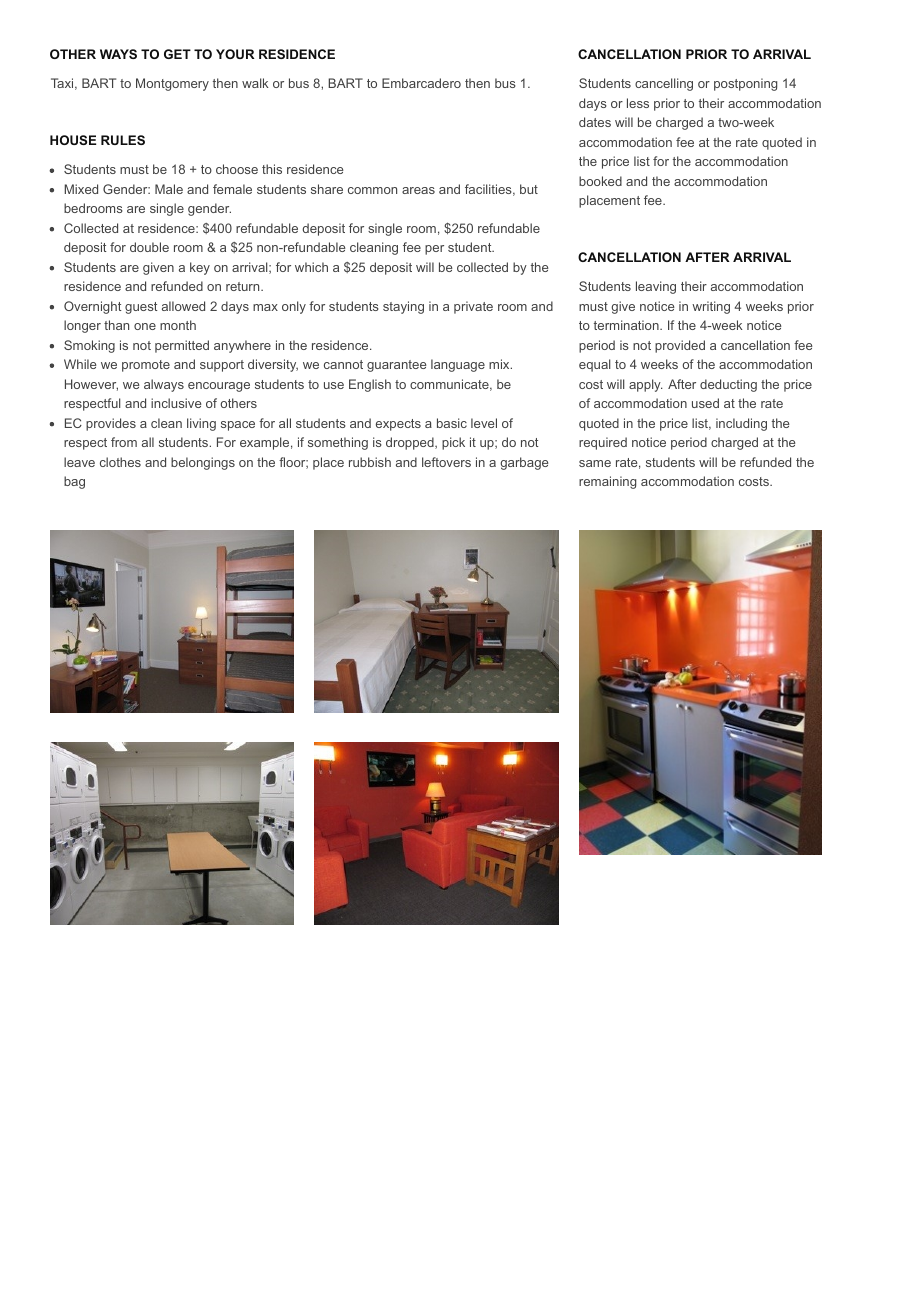 The image size is (924, 1307). What do you see at coordinates (446, 462) in the screenshot?
I see `leftovers` at bounding box center [446, 462].
